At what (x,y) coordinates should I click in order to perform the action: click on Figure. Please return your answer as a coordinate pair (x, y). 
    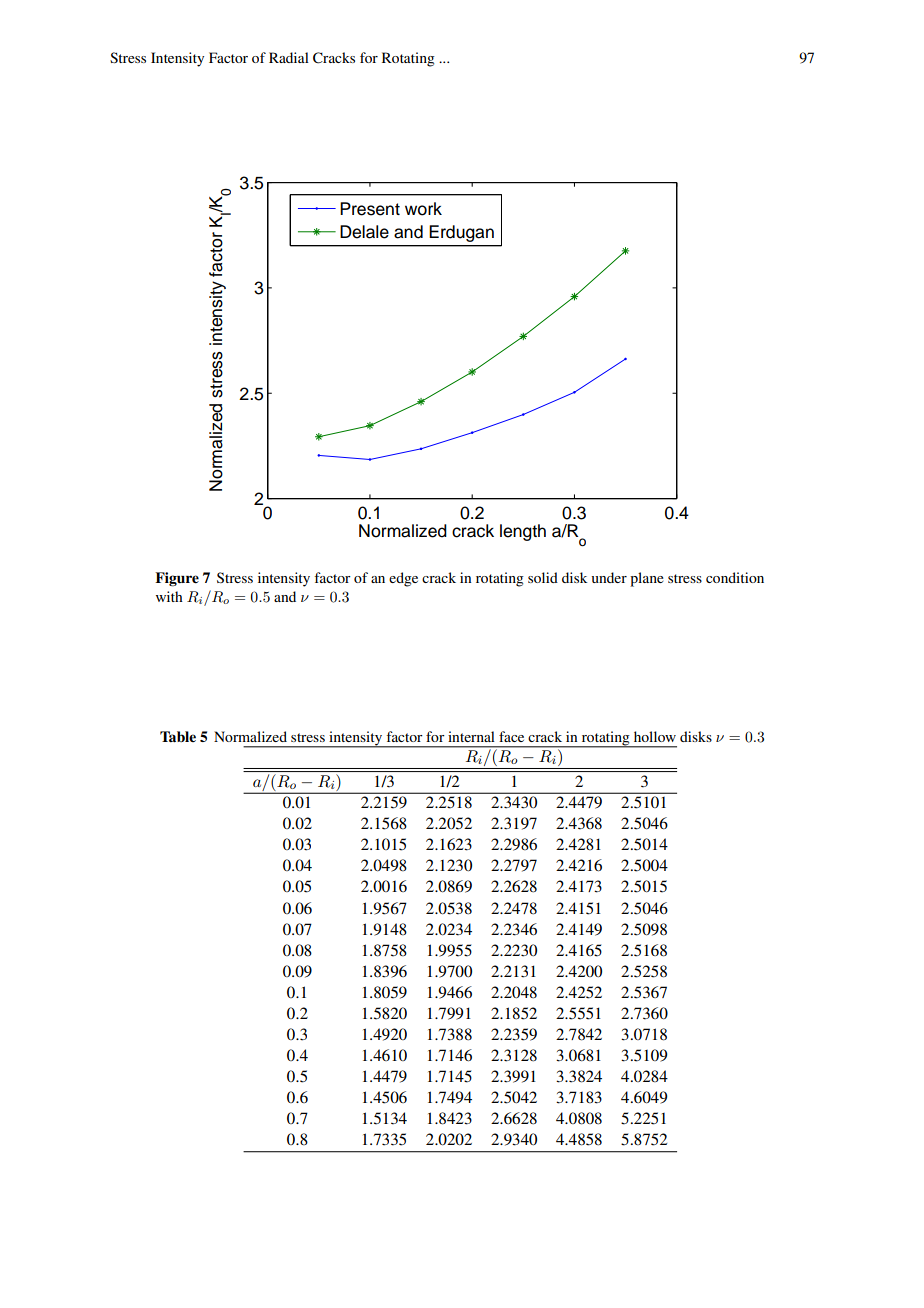
    Looking at the image, I should click on (177, 579).
